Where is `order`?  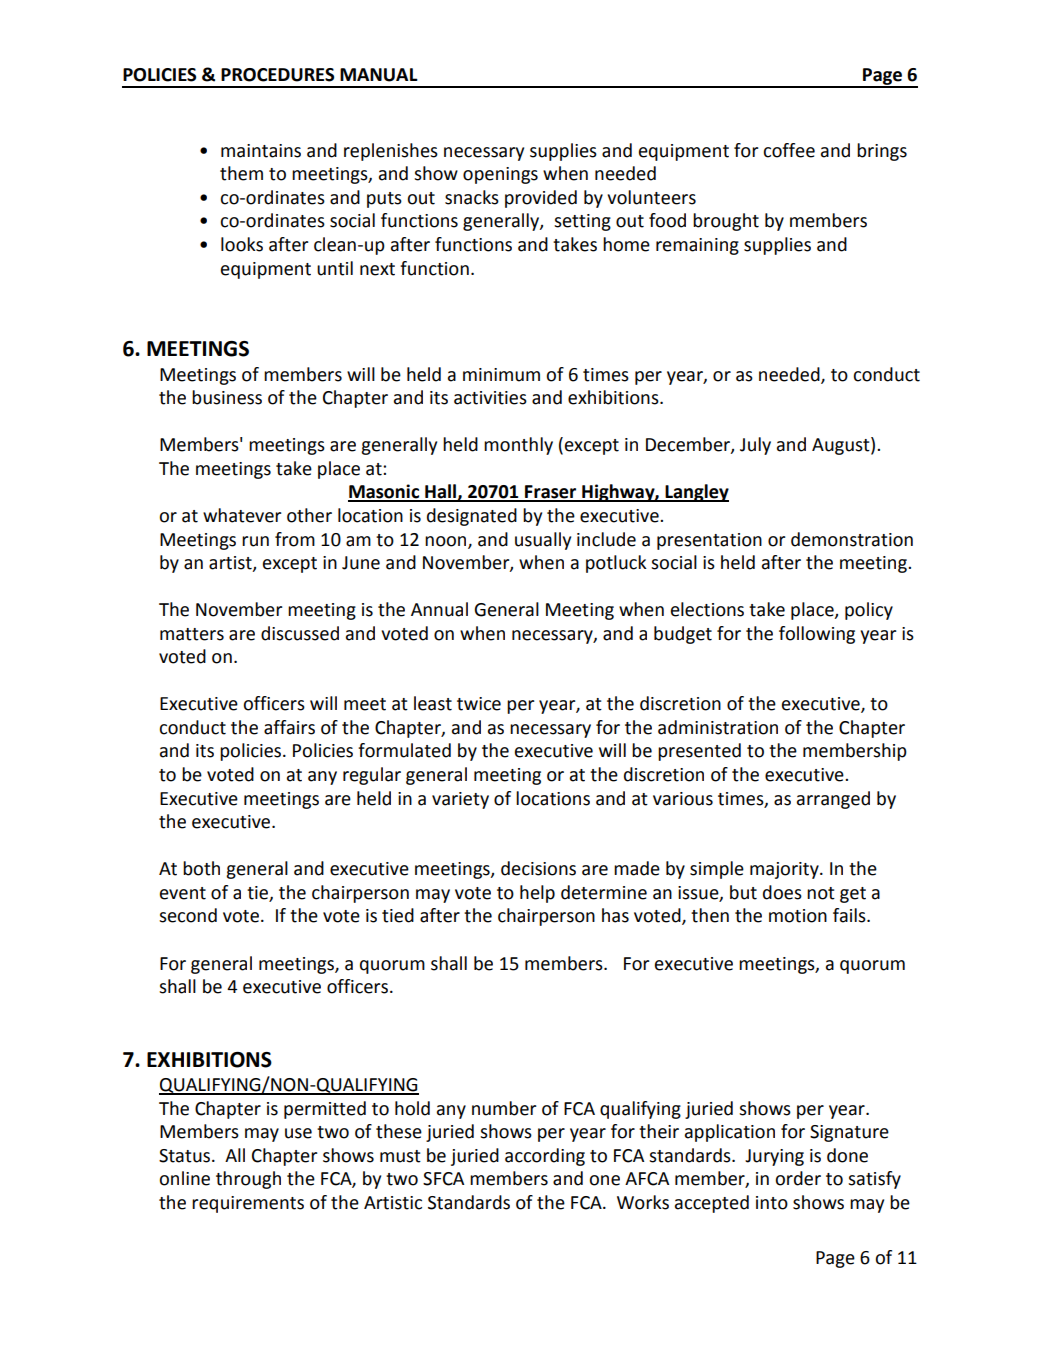 order is located at coordinates (798, 1178).
